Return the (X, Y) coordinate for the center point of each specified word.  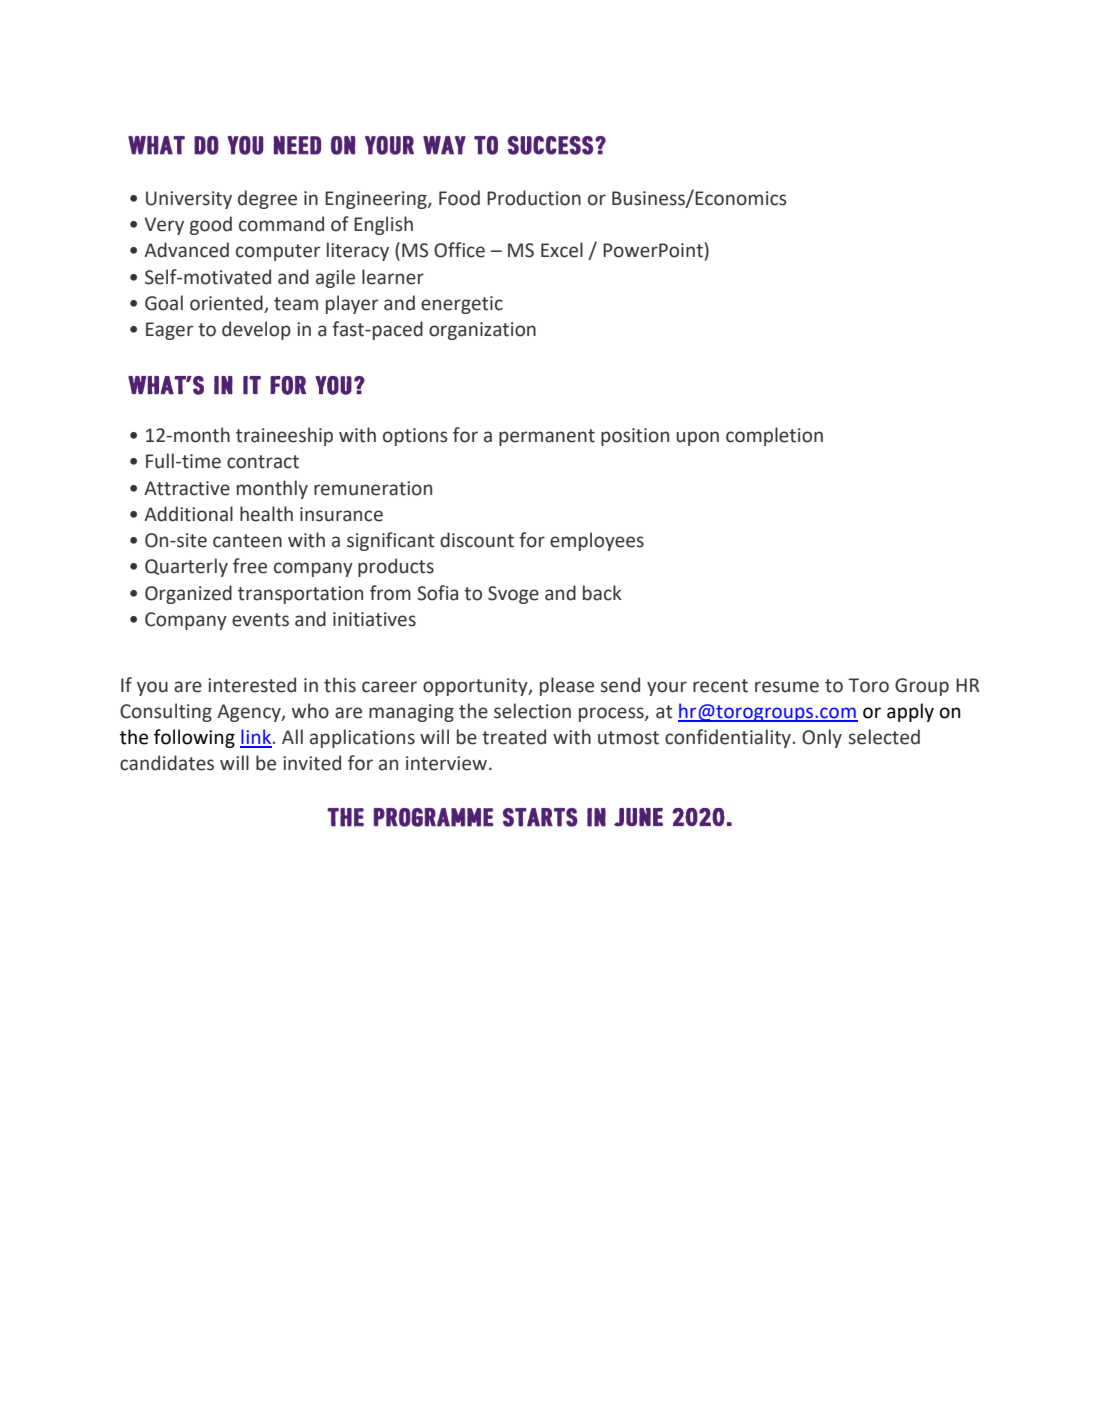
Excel (562, 250)
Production (534, 198)
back (602, 593)
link (257, 738)
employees (597, 541)
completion (774, 436)
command (281, 224)
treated (514, 737)
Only (822, 738)
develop (256, 330)
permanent (547, 437)
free (250, 566)
